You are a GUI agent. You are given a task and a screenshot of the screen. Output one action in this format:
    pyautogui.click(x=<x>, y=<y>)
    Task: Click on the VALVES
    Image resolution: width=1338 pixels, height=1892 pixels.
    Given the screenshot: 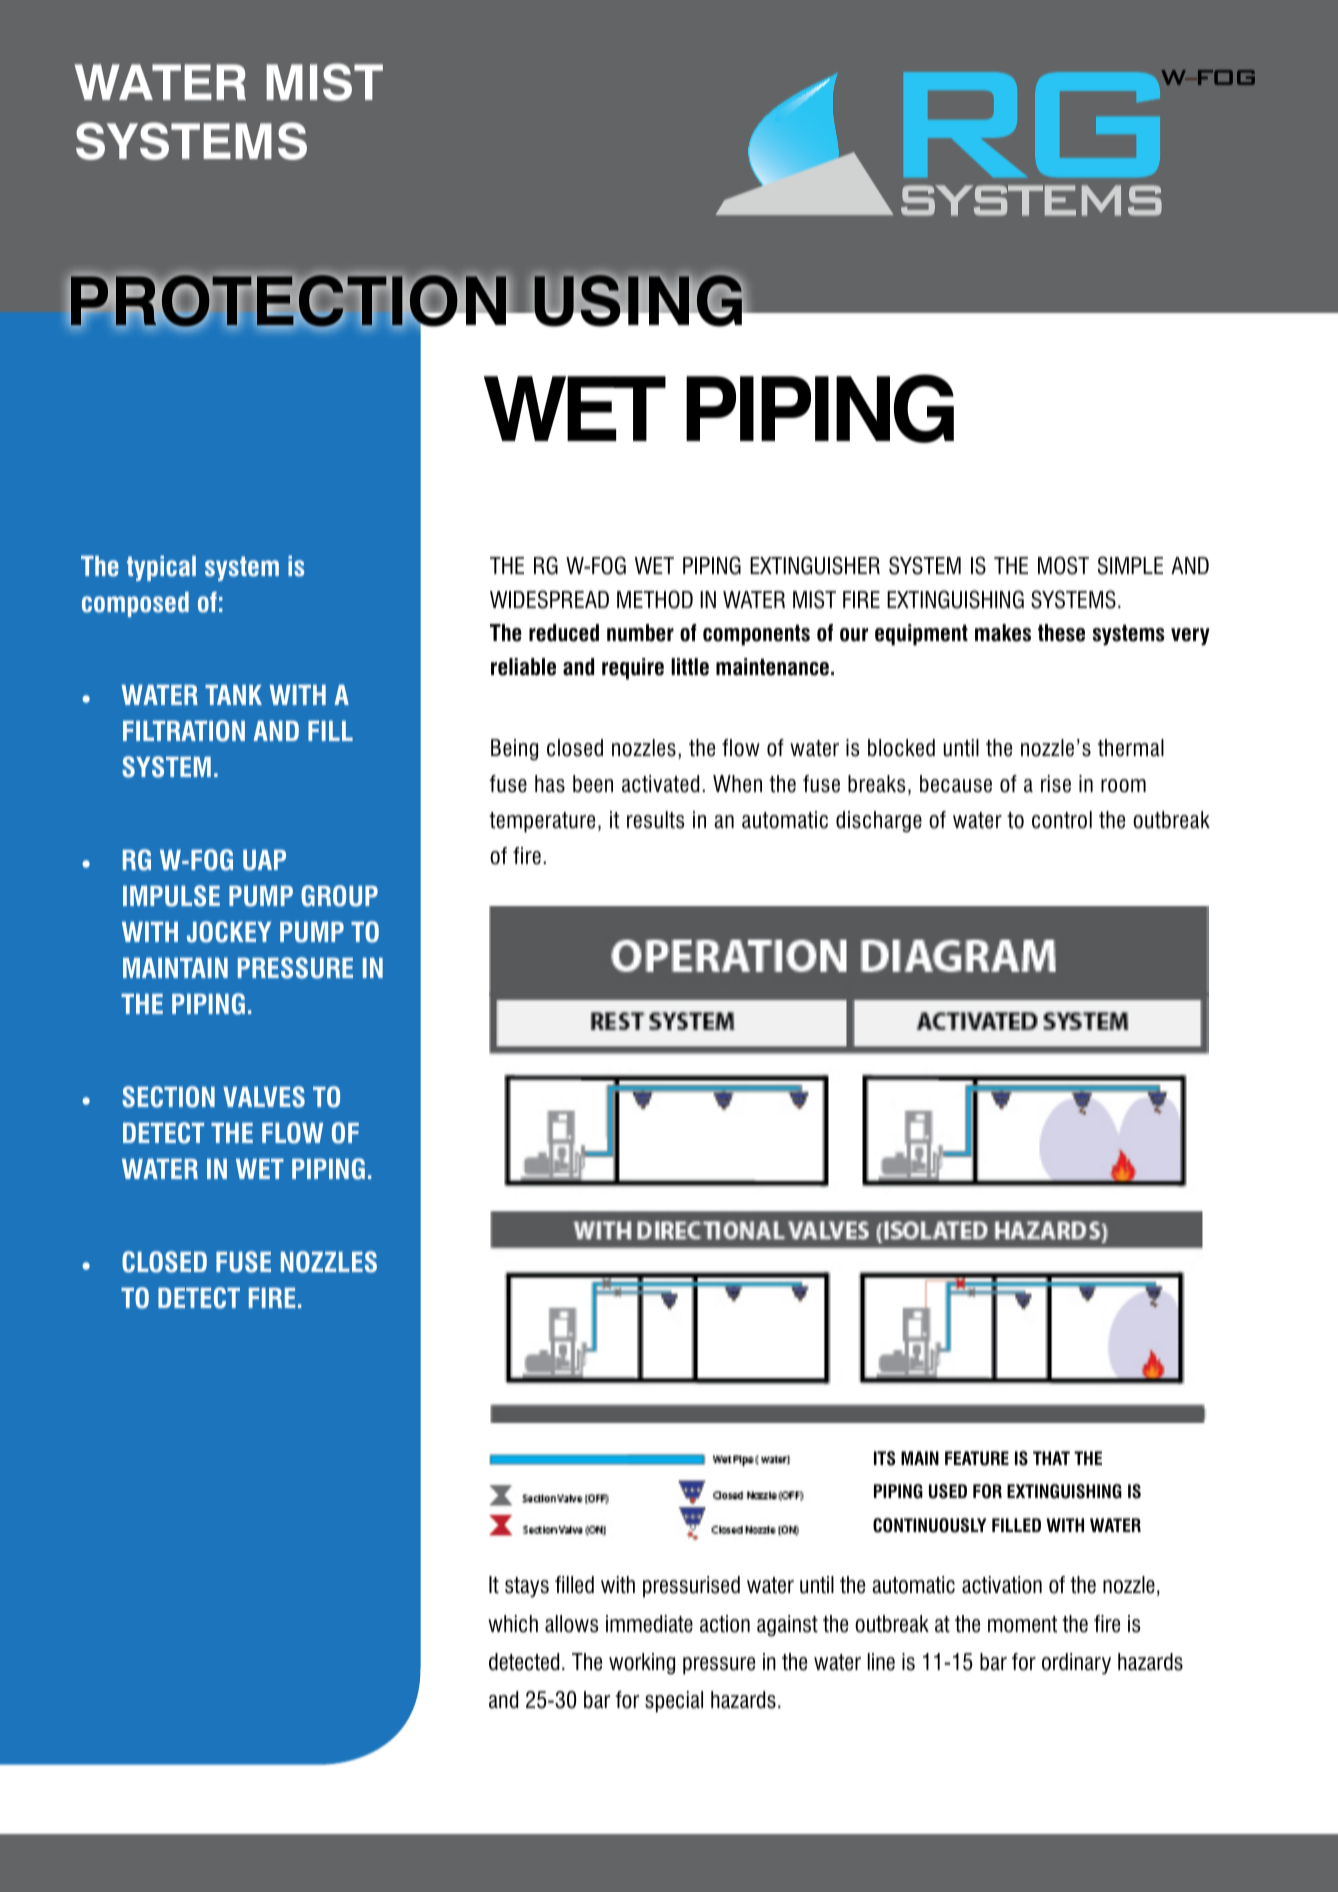 What is the action you would take?
    pyautogui.click(x=264, y=1097)
